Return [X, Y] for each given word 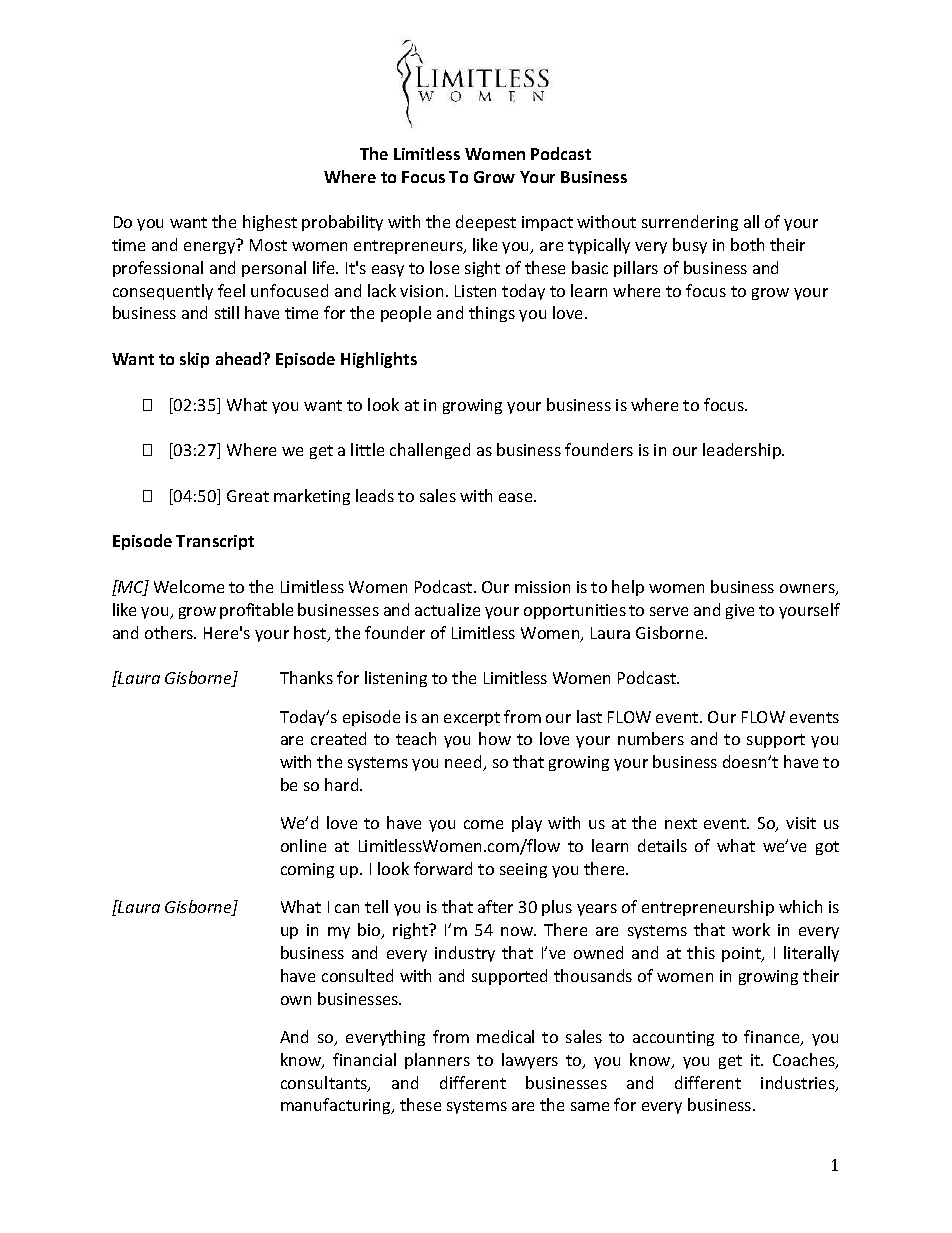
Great [248, 496]
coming [307, 870]
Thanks [306, 677]
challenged [430, 451]
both [747, 244]
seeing [523, 870]
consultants [325, 1084]
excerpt [472, 719]
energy [209, 248]
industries [799, 1084]
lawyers [530, 1061]
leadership [743, 451]
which [800, 906]
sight [482, 269]
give [740, 611]
